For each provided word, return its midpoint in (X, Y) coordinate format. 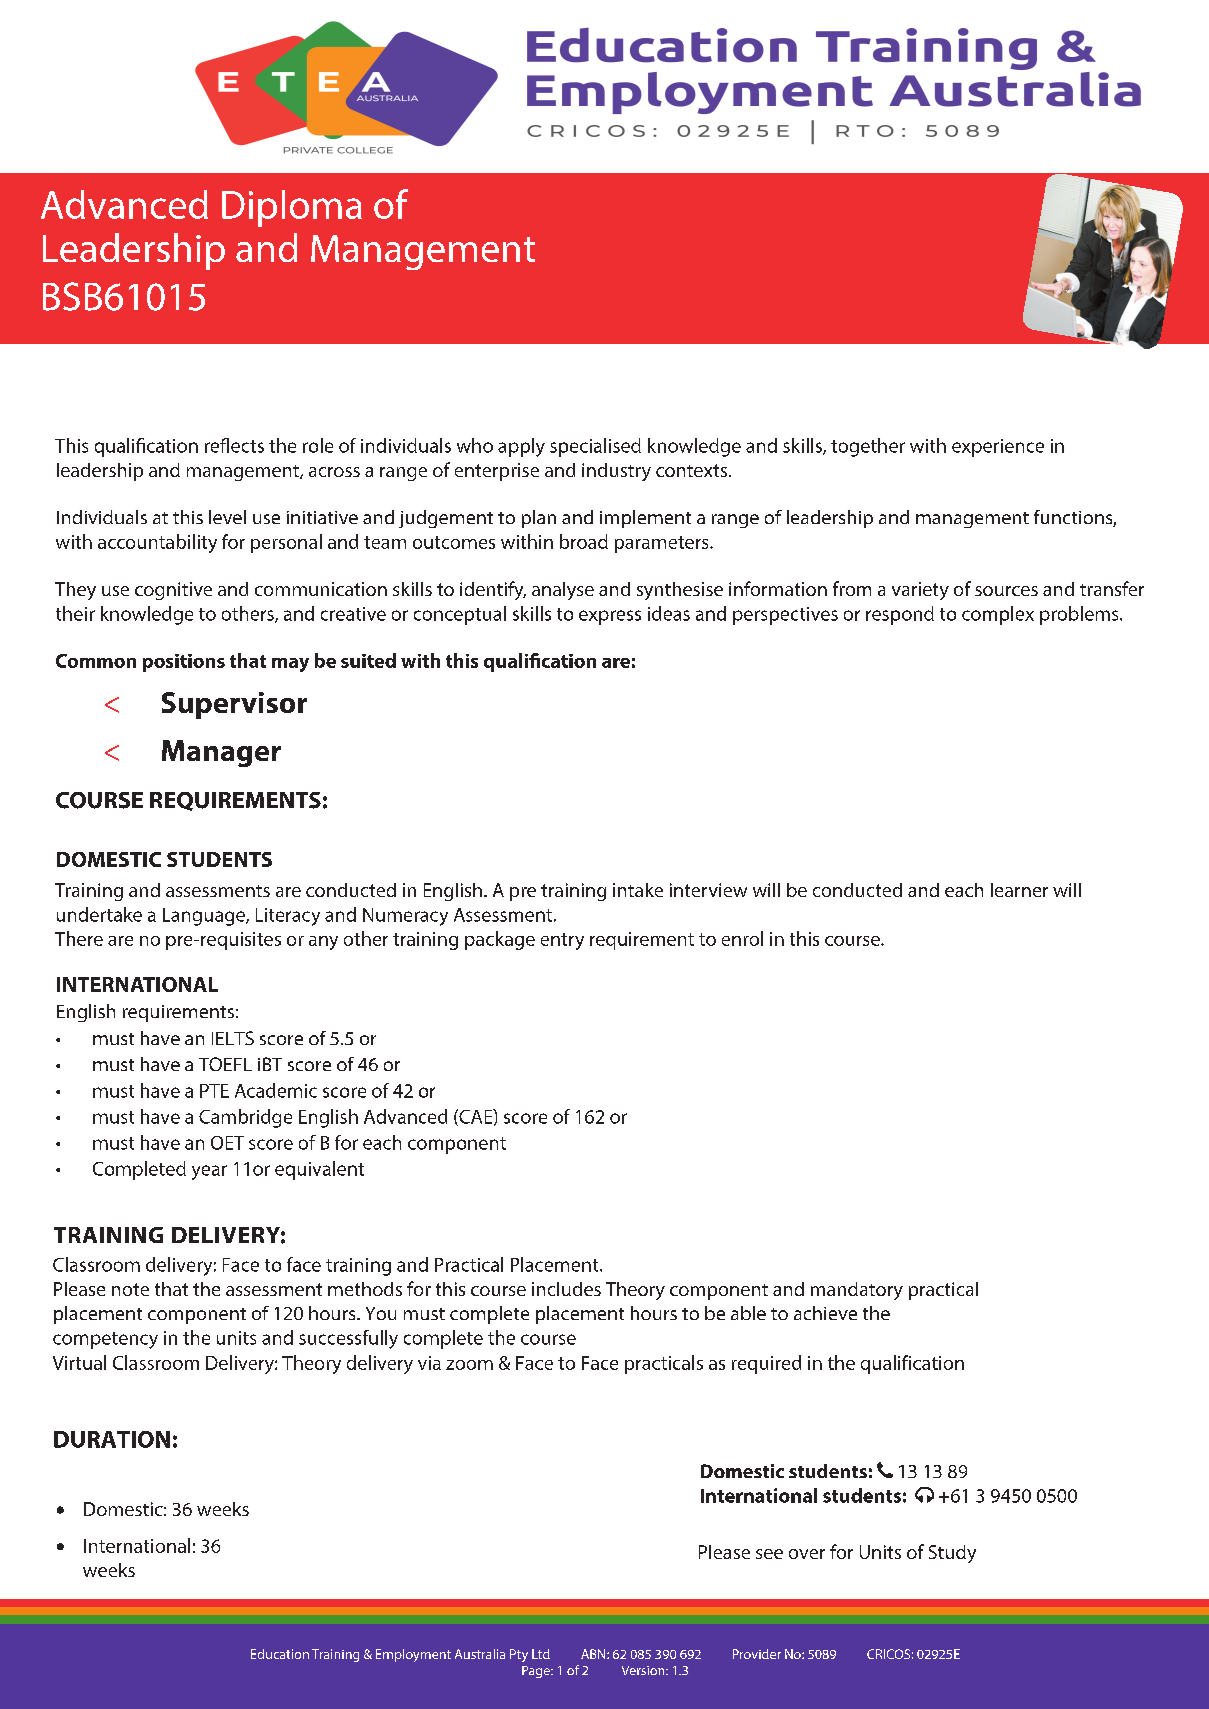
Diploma (292, 208)
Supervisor (234, 705)
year (209, 1172)
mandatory (857, 1291)
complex (998, 615)
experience (998, 448)
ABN (594, 1654)
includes (566, 1289)
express (610, 617)
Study (952, 1554)
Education (280, 1654)
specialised (595, 447)
